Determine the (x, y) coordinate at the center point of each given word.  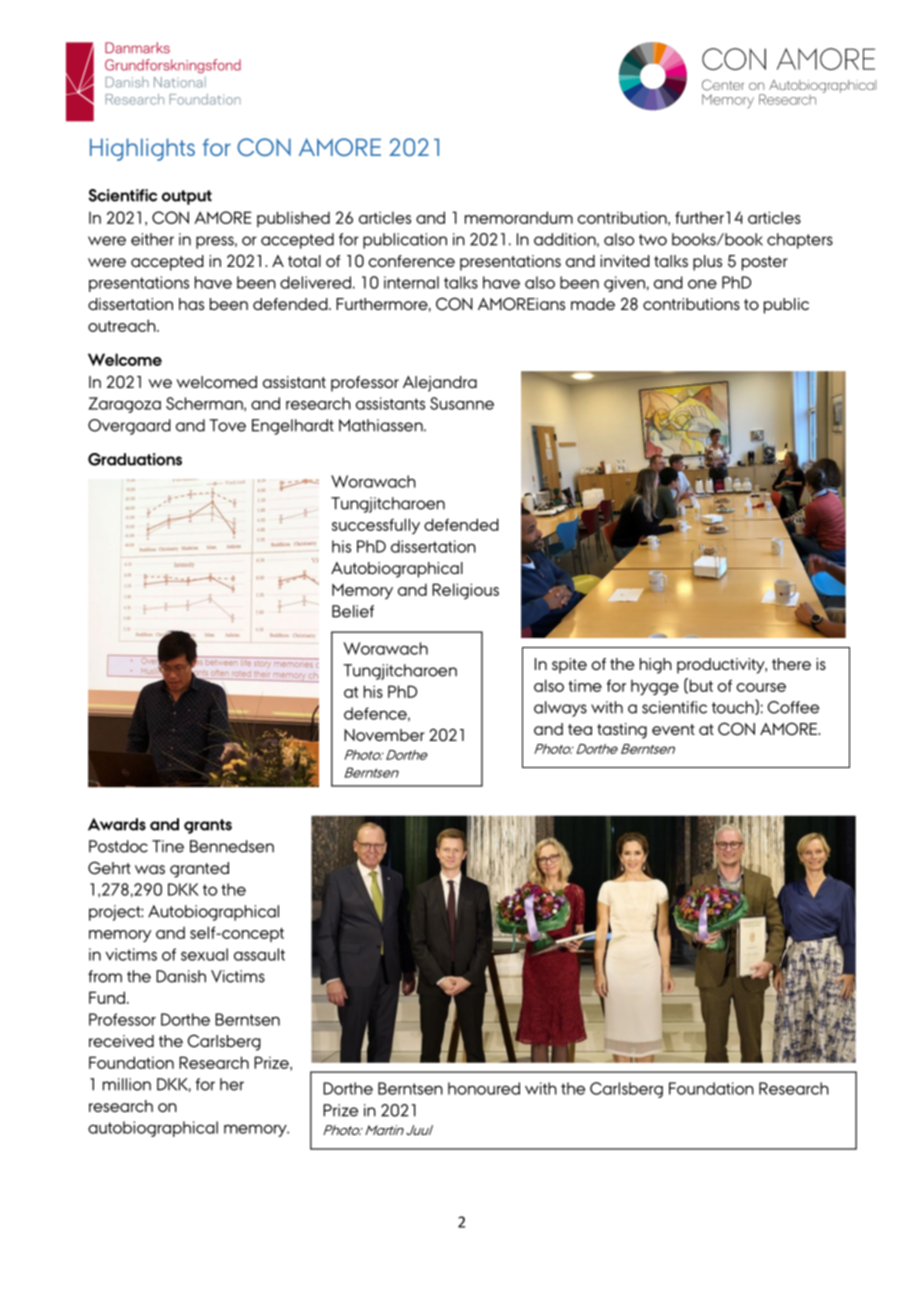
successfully (376, 526)
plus (707, 263)
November (384, 735)
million (127, 1084)
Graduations (135, 459)
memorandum (519, 217)
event (673, 729)
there (791, 664)
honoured (484, 1088)
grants (208, 826)
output (187, 197)
